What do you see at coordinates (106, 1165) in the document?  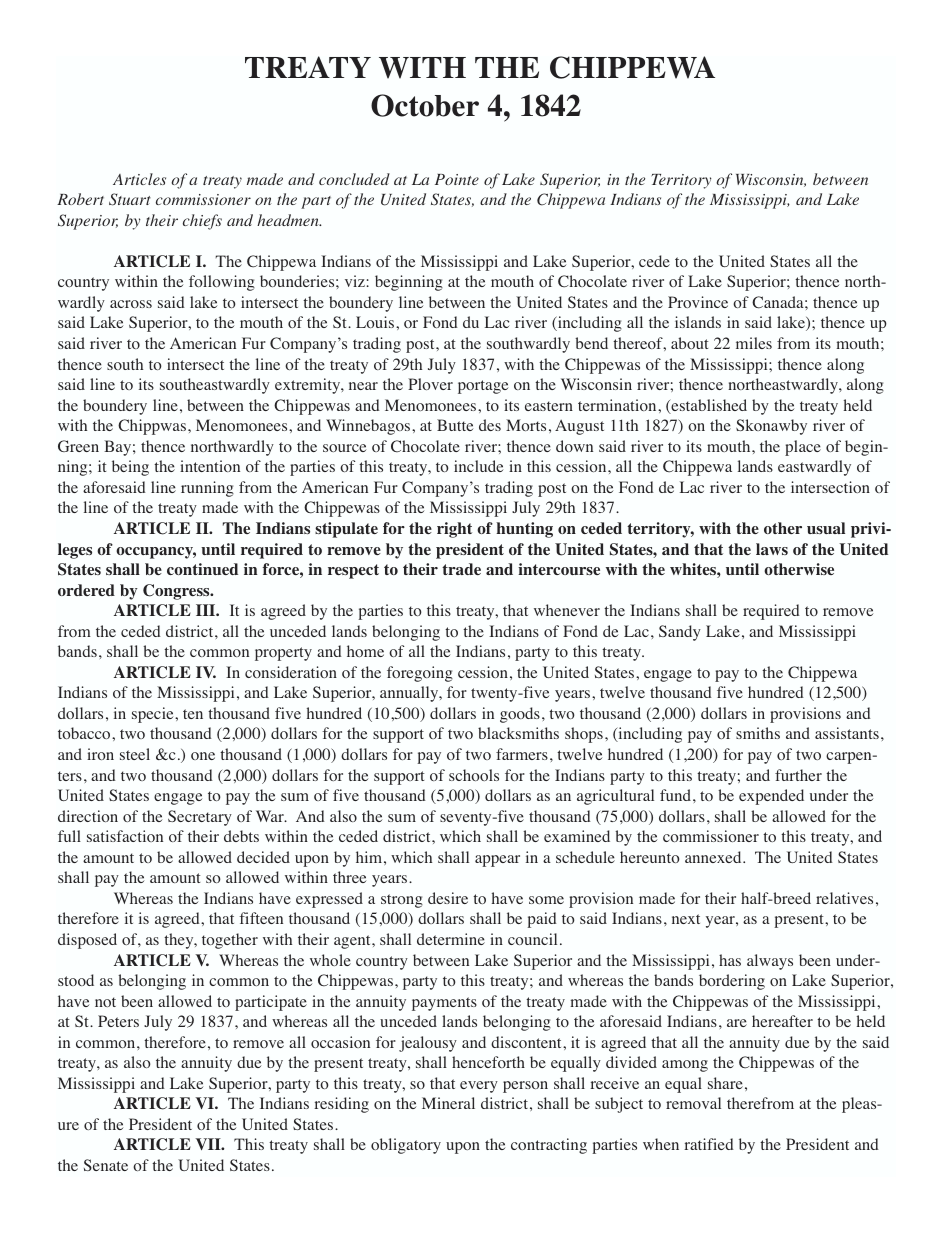 I see `Senate` at bounding box center [106, 1165].
